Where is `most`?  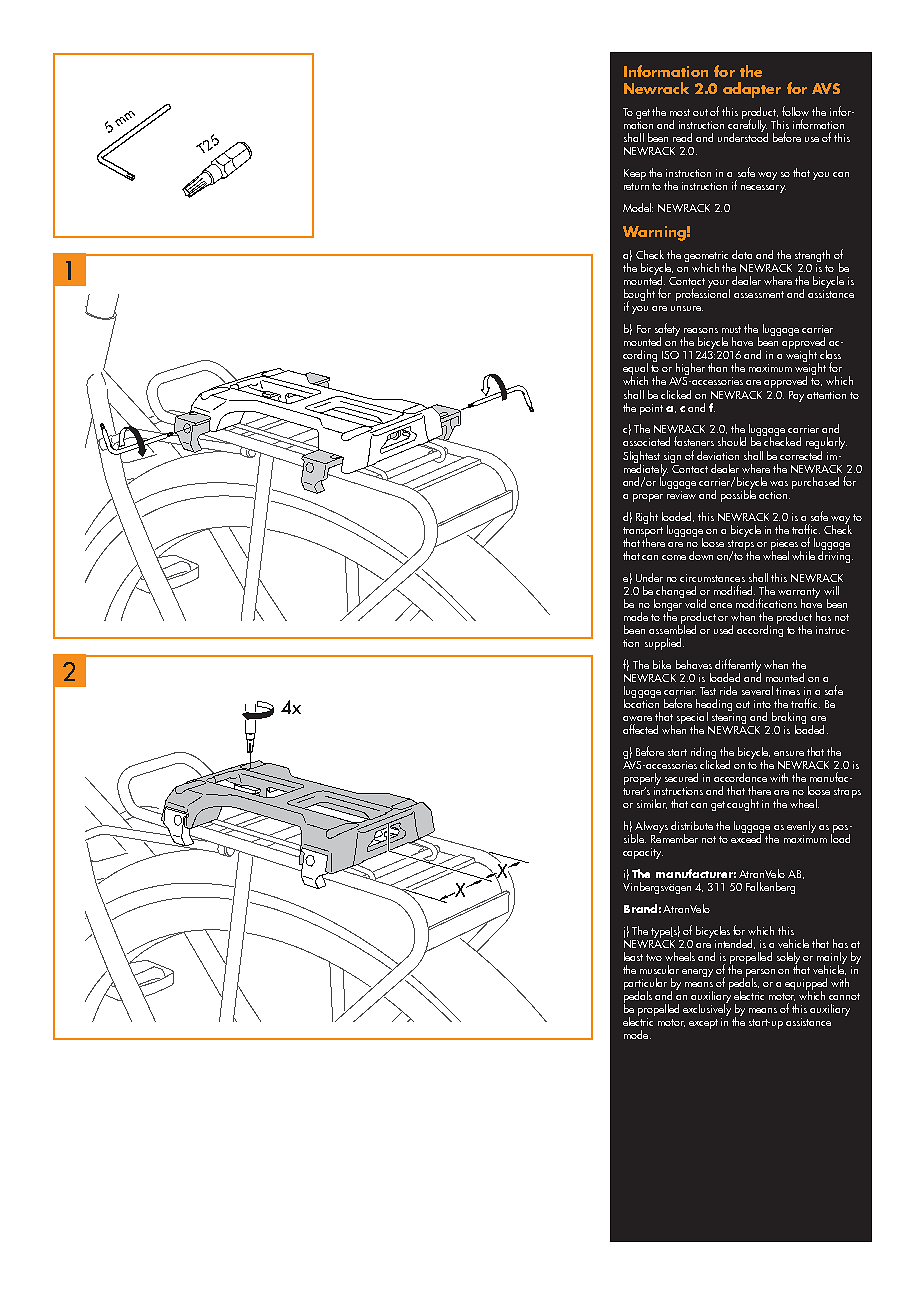
most is located at coordinates (680, 112).
